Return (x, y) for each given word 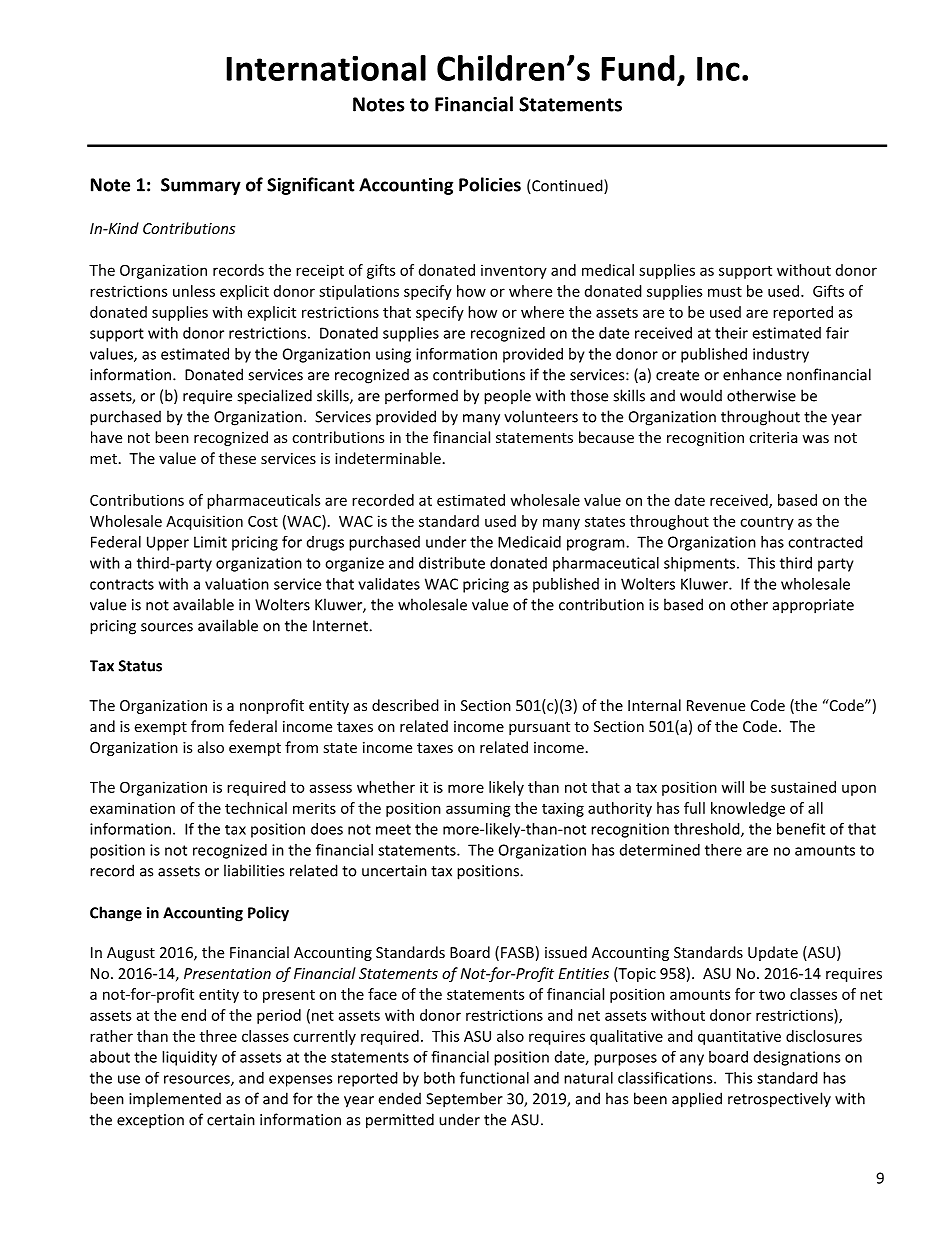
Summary (201, 186)
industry (781, 355)
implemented (175, 1099)
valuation (237, 584)
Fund (638, 68)
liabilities (254, 870)
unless (194, 291)
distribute (452, 563)
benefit (801, 829)
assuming (478, 809)
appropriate (813, 606)
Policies (490, 184)
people (507, 397)
